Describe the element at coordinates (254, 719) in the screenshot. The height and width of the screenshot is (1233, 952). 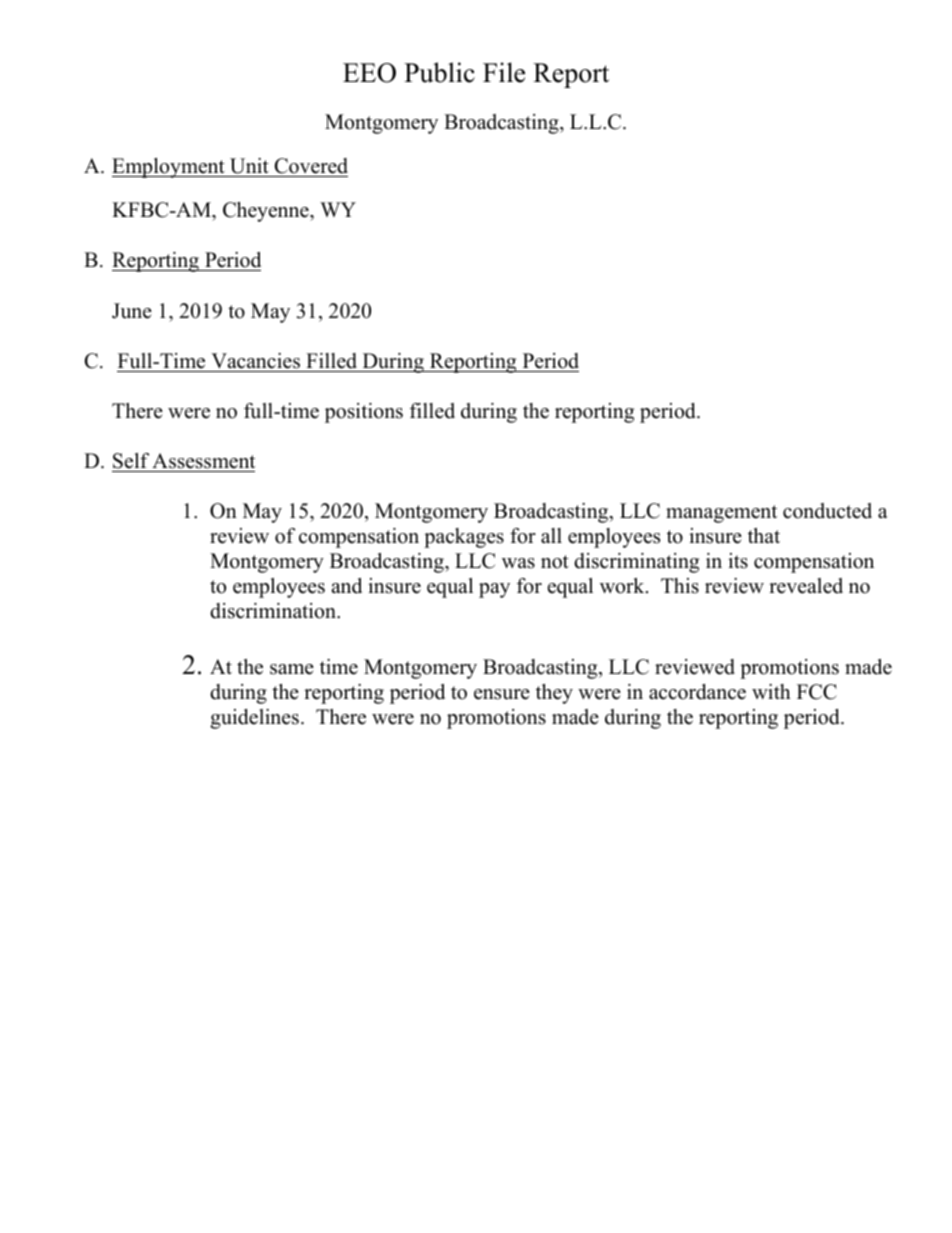
I see `guidelines` at that location.
